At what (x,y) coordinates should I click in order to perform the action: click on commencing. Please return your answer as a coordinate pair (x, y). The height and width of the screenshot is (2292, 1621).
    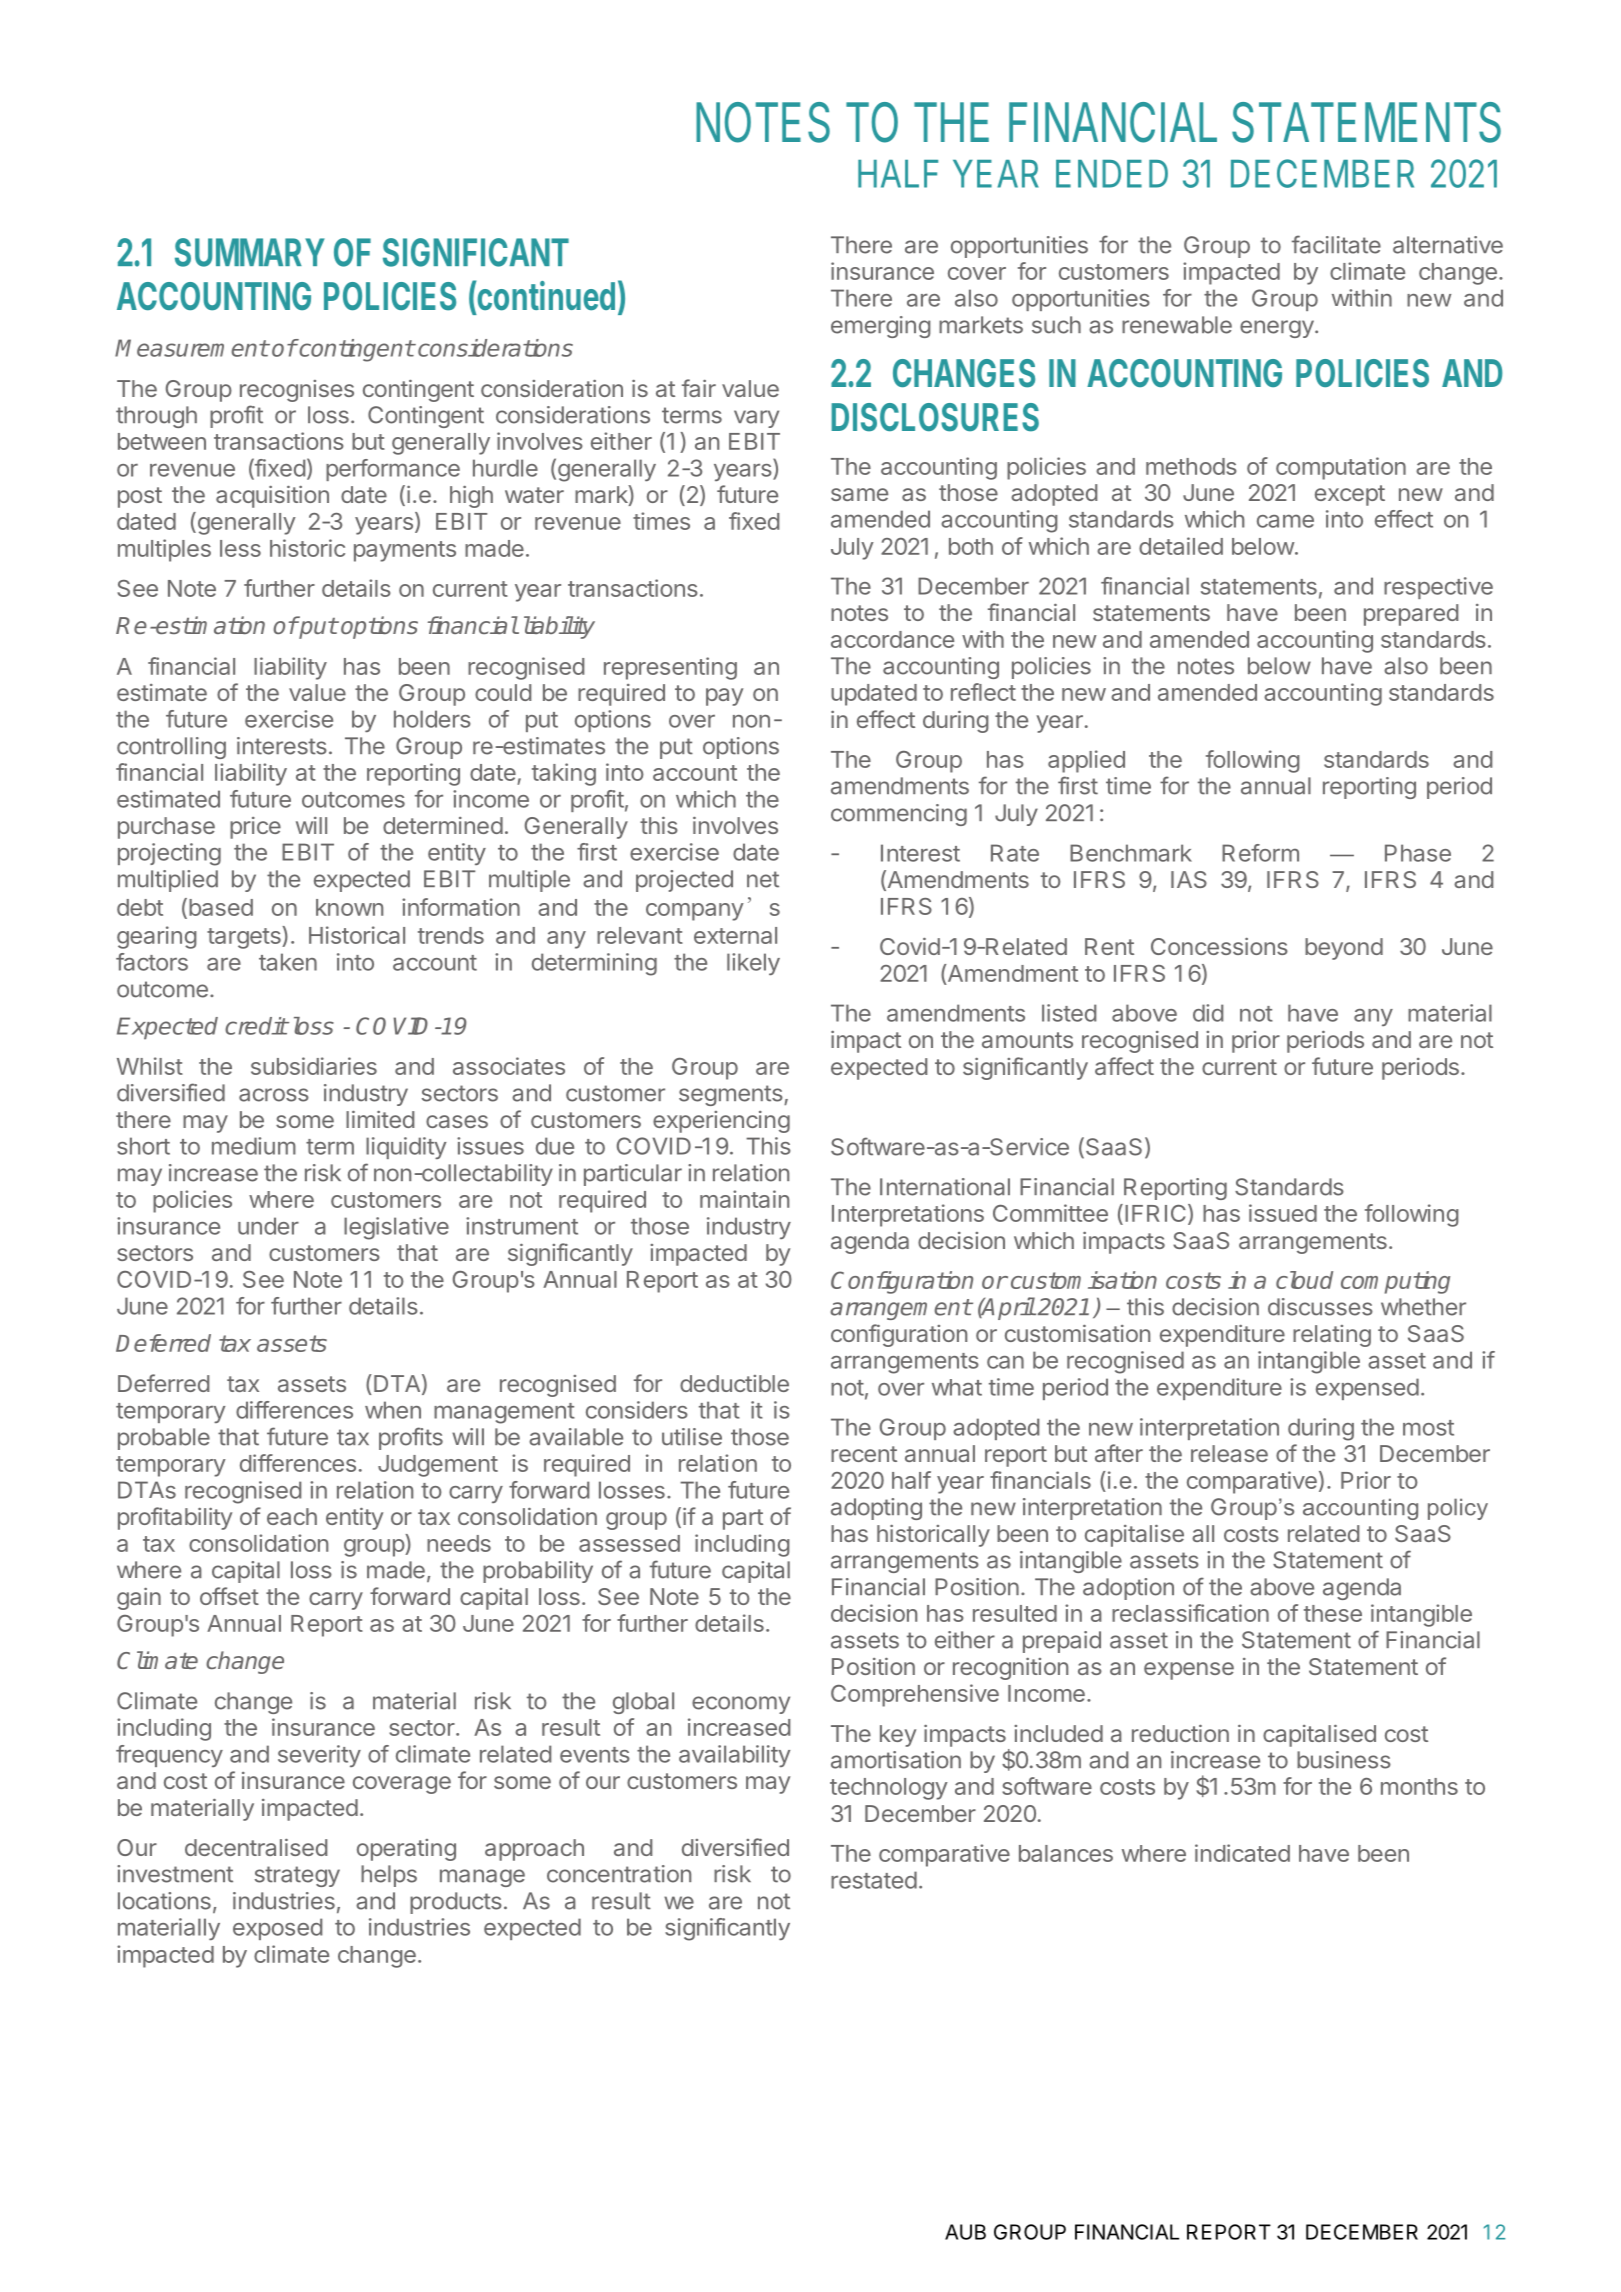
    Looking at the image, I should click on (899, 815).
